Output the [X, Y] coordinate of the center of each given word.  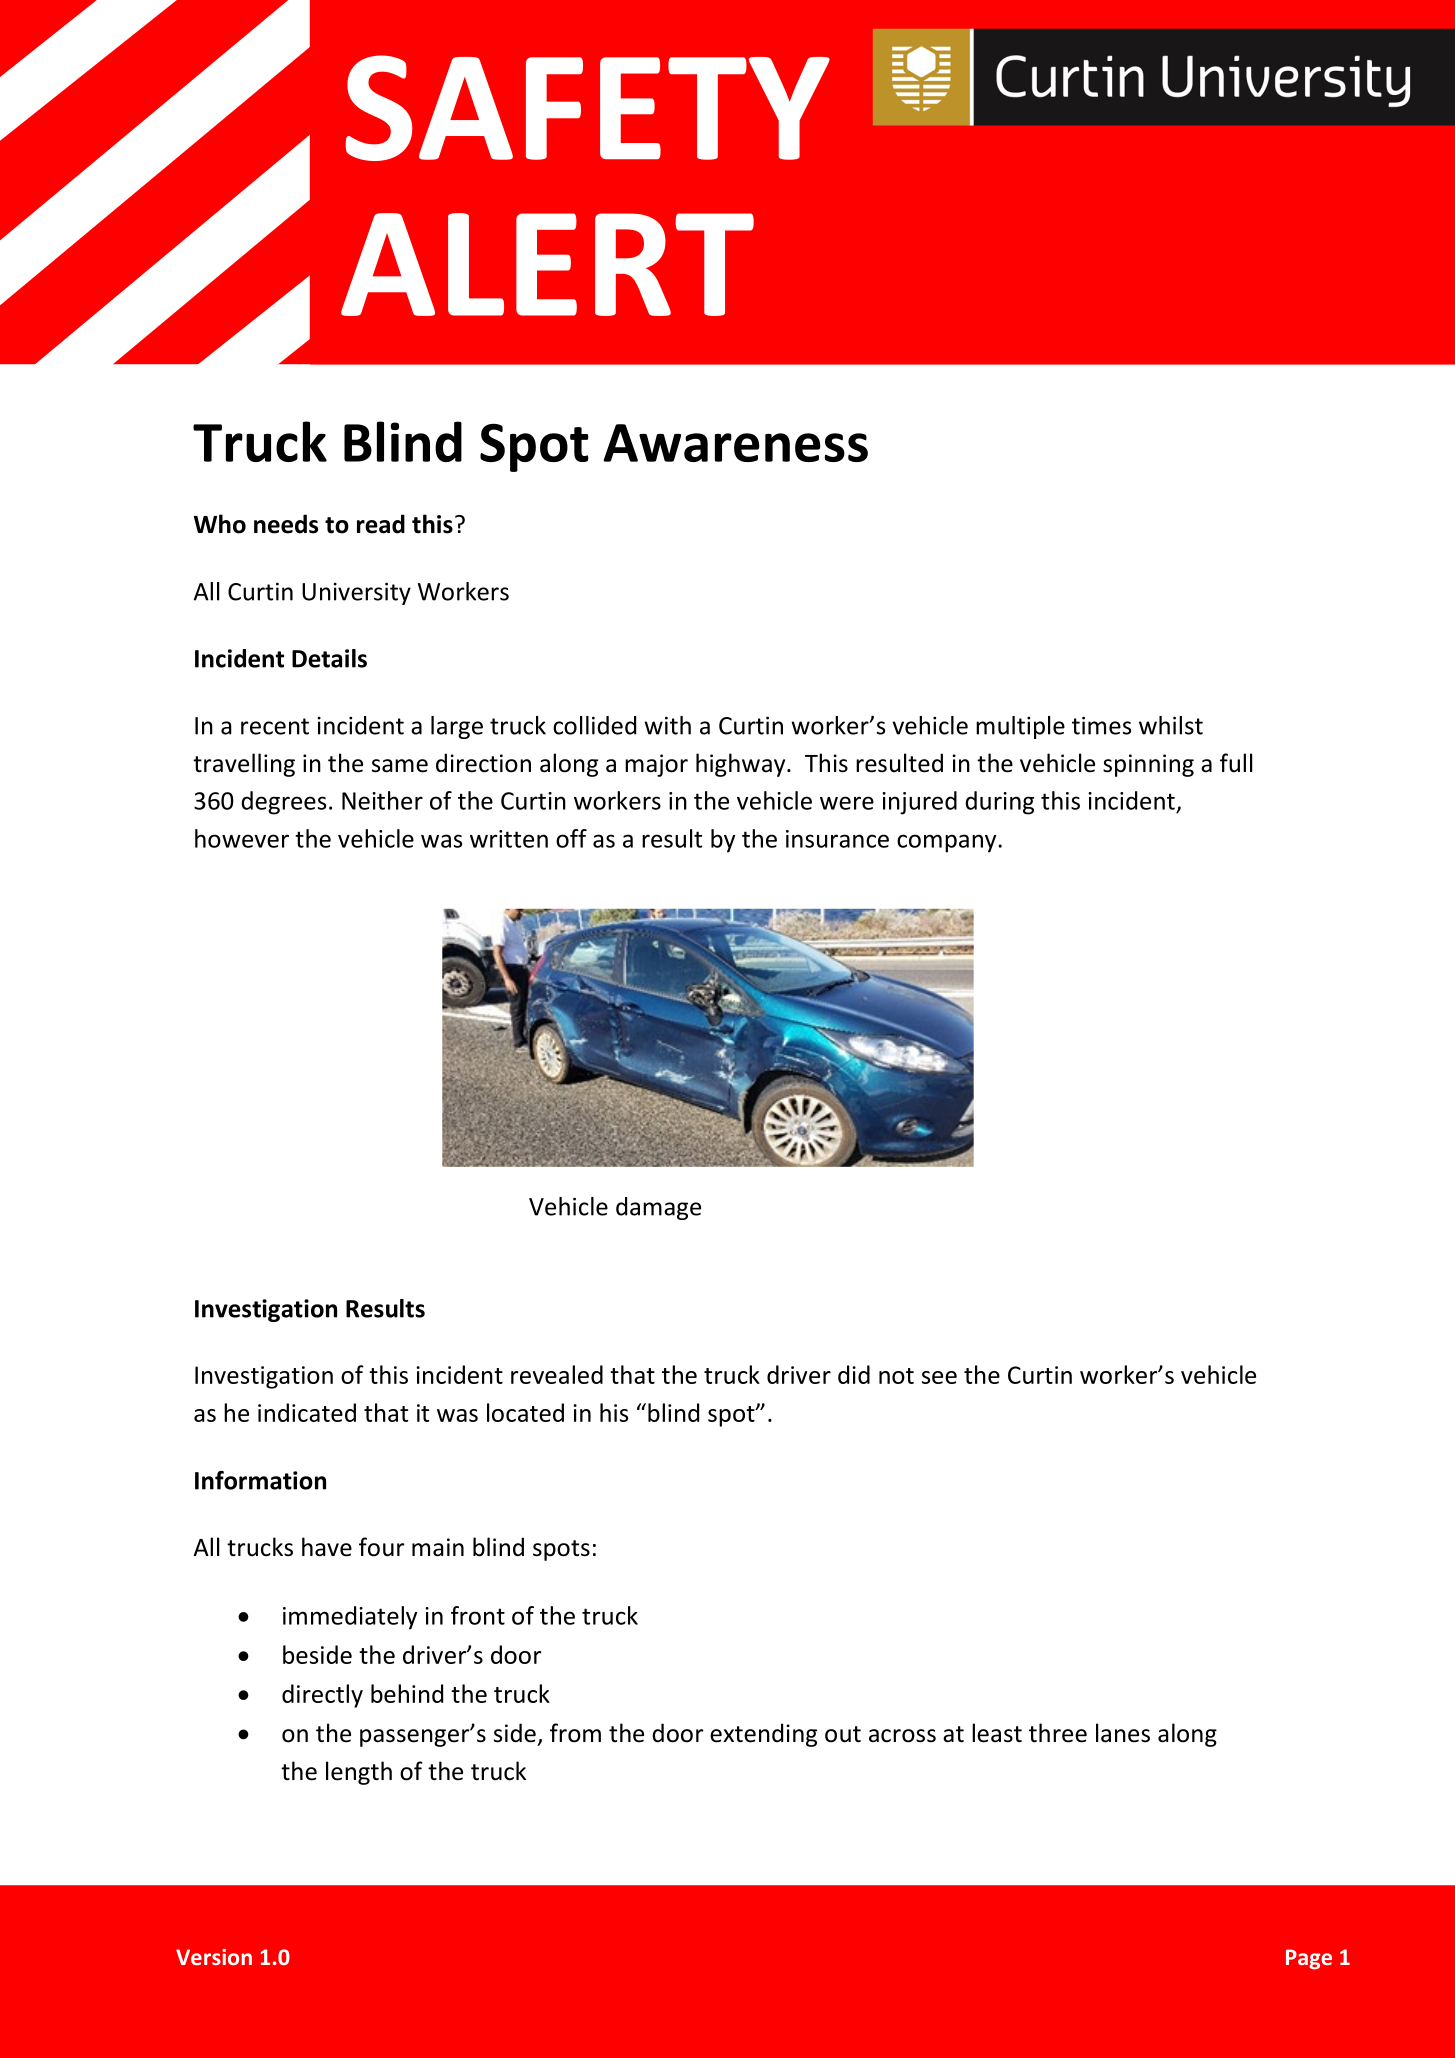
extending [763, 1735]
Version [214, 1957]
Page [1309, 1959]
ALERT [547, 264]
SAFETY [588, 108]
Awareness [735, 443]
